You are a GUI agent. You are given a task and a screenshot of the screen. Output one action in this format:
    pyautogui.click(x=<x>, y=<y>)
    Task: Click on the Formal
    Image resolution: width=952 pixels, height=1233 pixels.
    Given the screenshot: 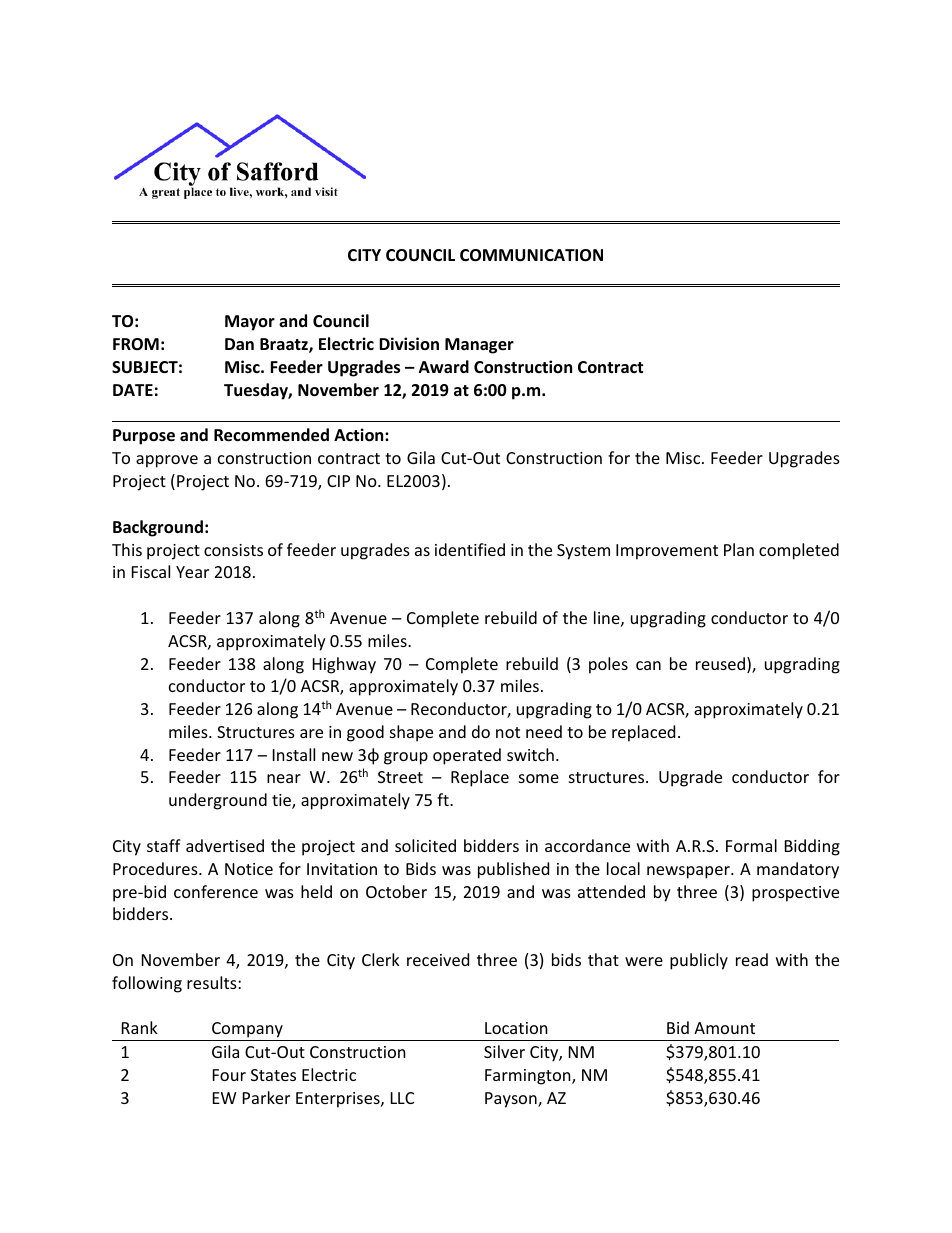 What is the action you would take?
    pyautogui.click(x=751, y=845)
